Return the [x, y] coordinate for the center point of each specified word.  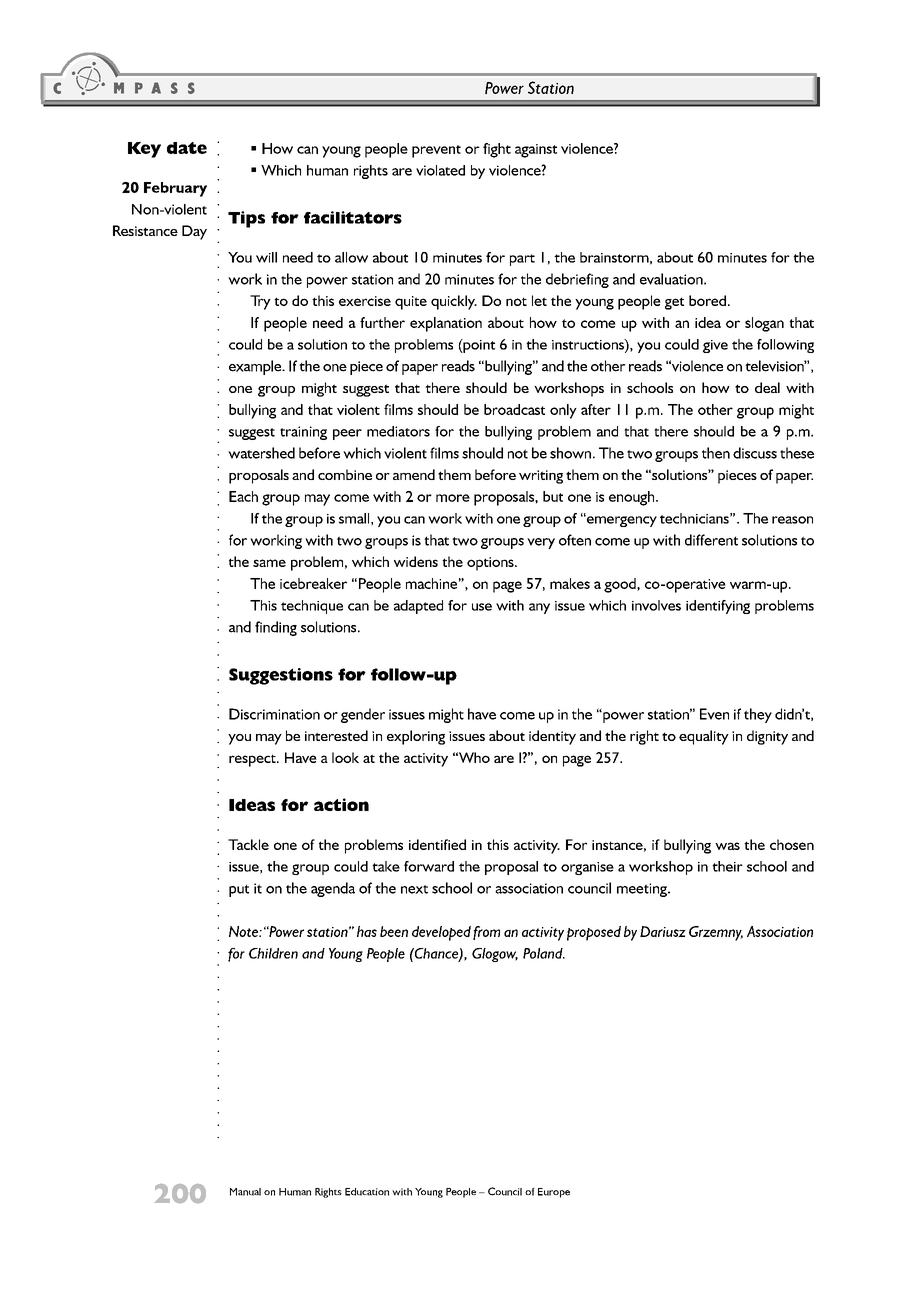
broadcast [514, 409]
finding [276, 628]
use [482, 607]
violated [440, 170]
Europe [554, 1193]
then [716, 453]
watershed [261, 453]
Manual [245, 1192]
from [486, 933]
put [239, 891]
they [758, 715]
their [727, 866]
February [175, 189]
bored [707, 300]
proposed [594, 933]
